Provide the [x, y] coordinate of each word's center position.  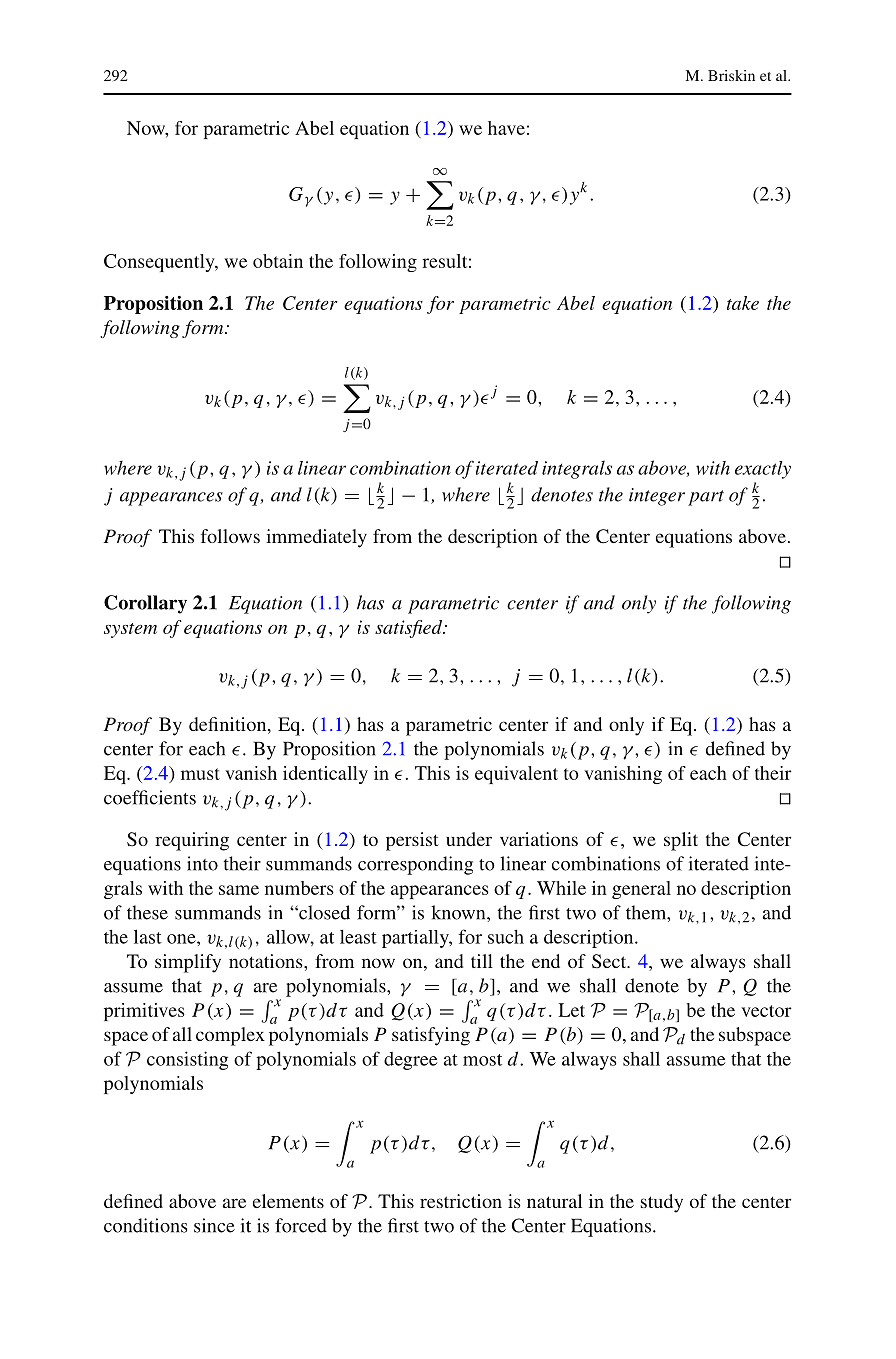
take [743, 303]
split [681, 841]
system [130, 630]
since [214, 1225]
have [506, 128]
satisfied [410, 629]
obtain [278, 261]
